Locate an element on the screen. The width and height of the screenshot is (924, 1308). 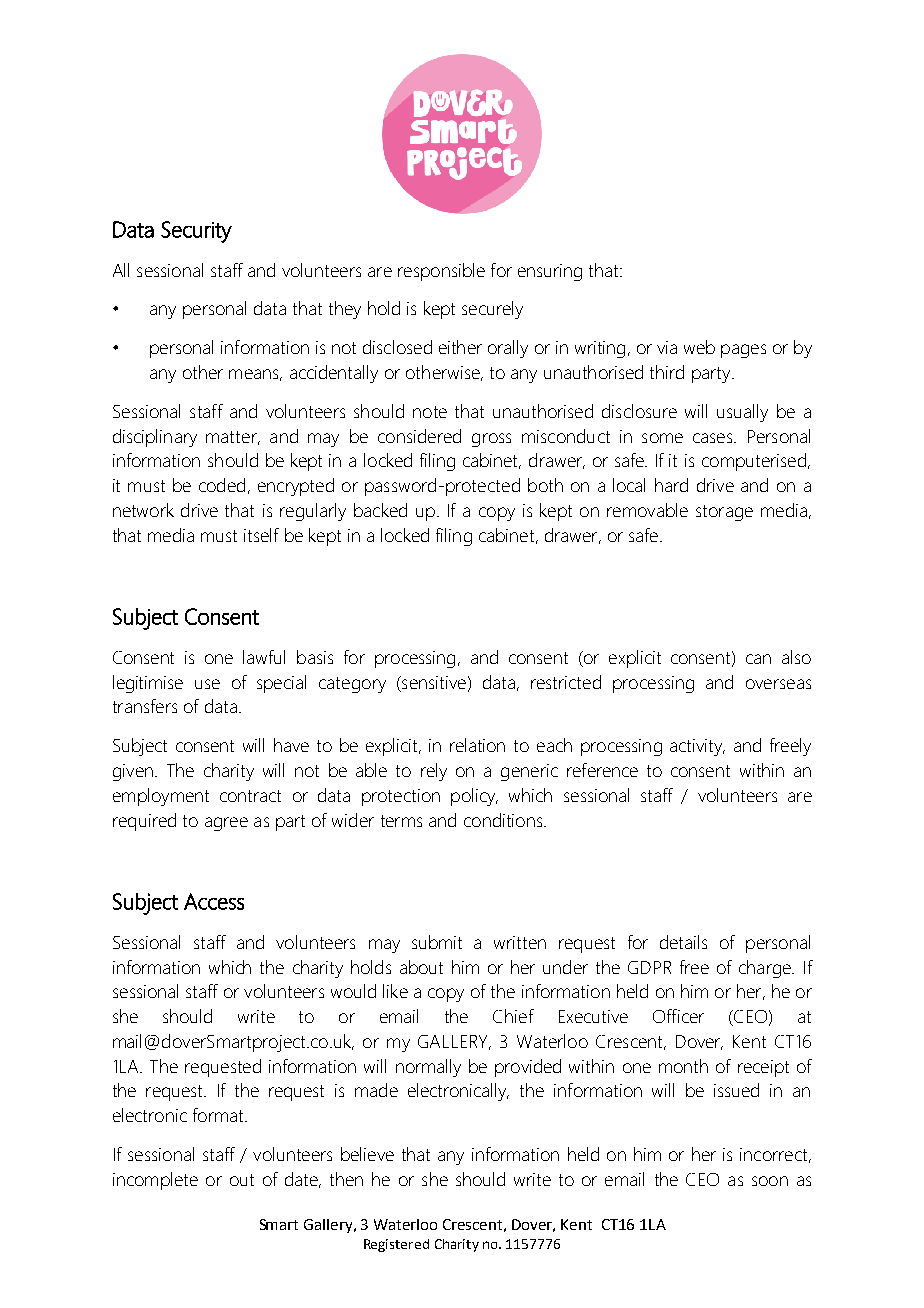
responsible is located at coordinates (441, 272).
